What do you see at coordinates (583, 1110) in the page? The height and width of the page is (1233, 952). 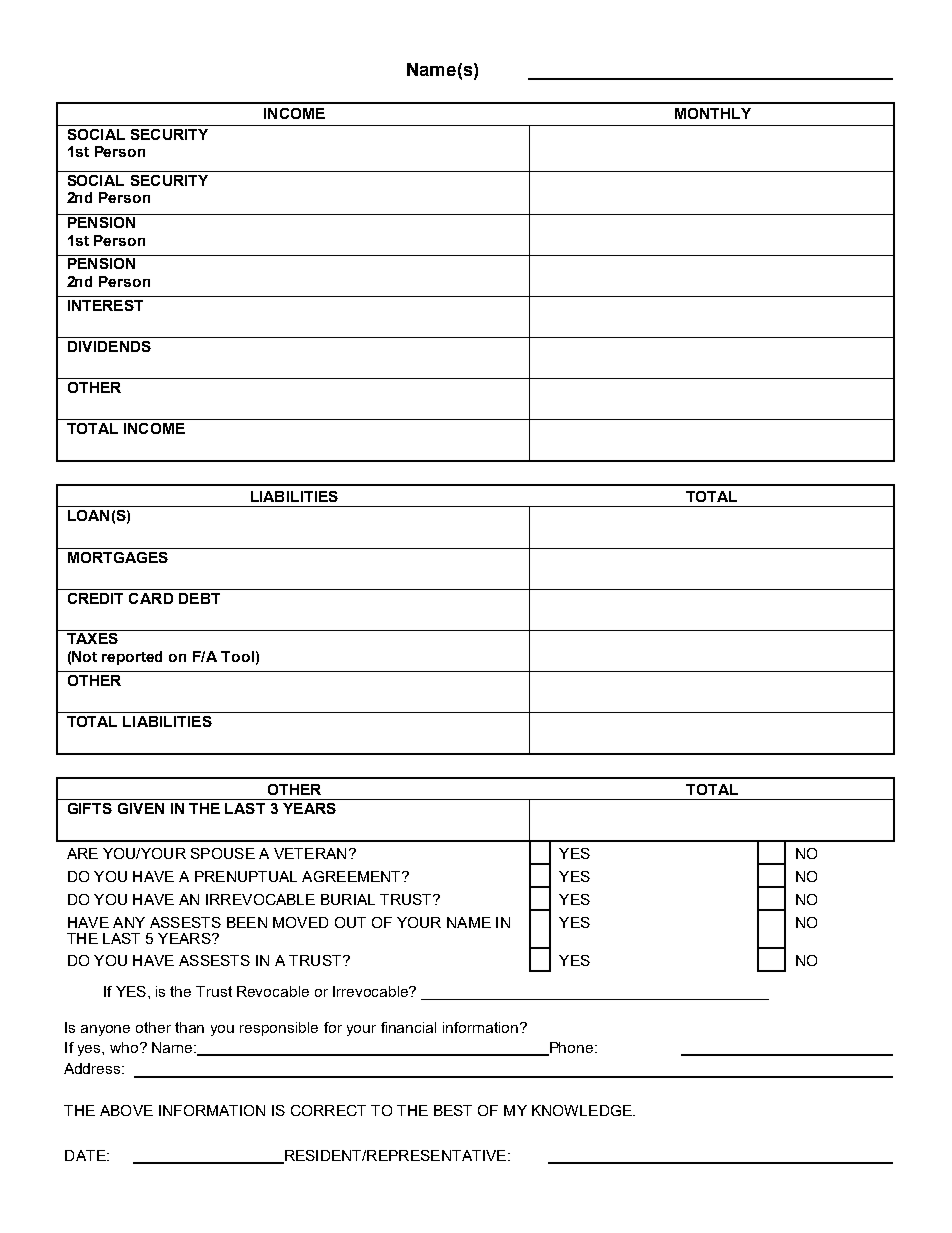 I see `KNOWLEDGE` at bounding box center [583, 1110].
